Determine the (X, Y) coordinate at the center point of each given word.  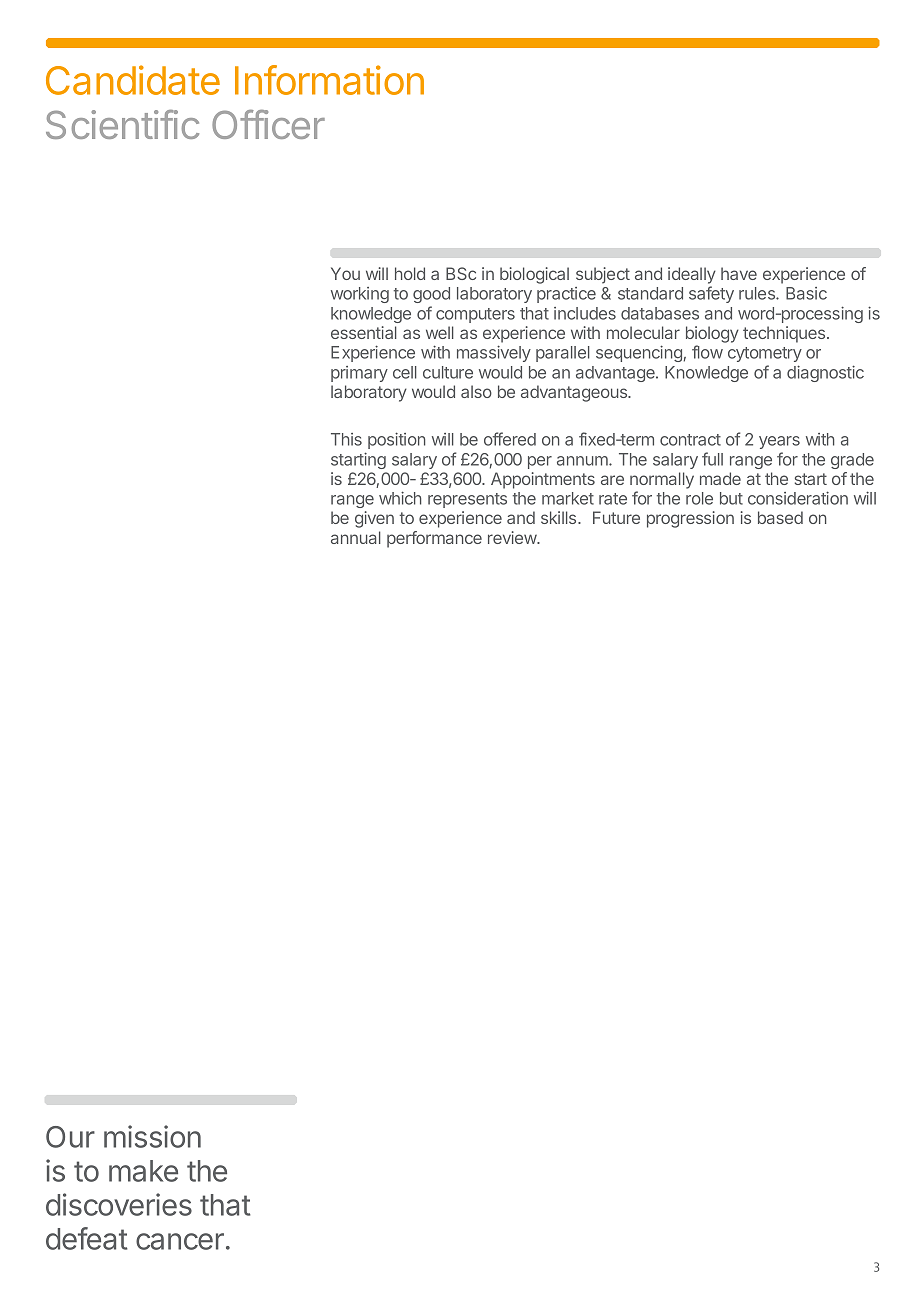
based (780, 517)
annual (356, 537)
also (476, 391)
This (346, 439)
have (739, 273)
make (143, 1171)
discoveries (119, 1204)
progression (690, 519)
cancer (180, 1241)
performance (434, 539)
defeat (87, 1238)
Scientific (122, 124)
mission (152, 1136)
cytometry (765, 354)
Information (329, 80)
